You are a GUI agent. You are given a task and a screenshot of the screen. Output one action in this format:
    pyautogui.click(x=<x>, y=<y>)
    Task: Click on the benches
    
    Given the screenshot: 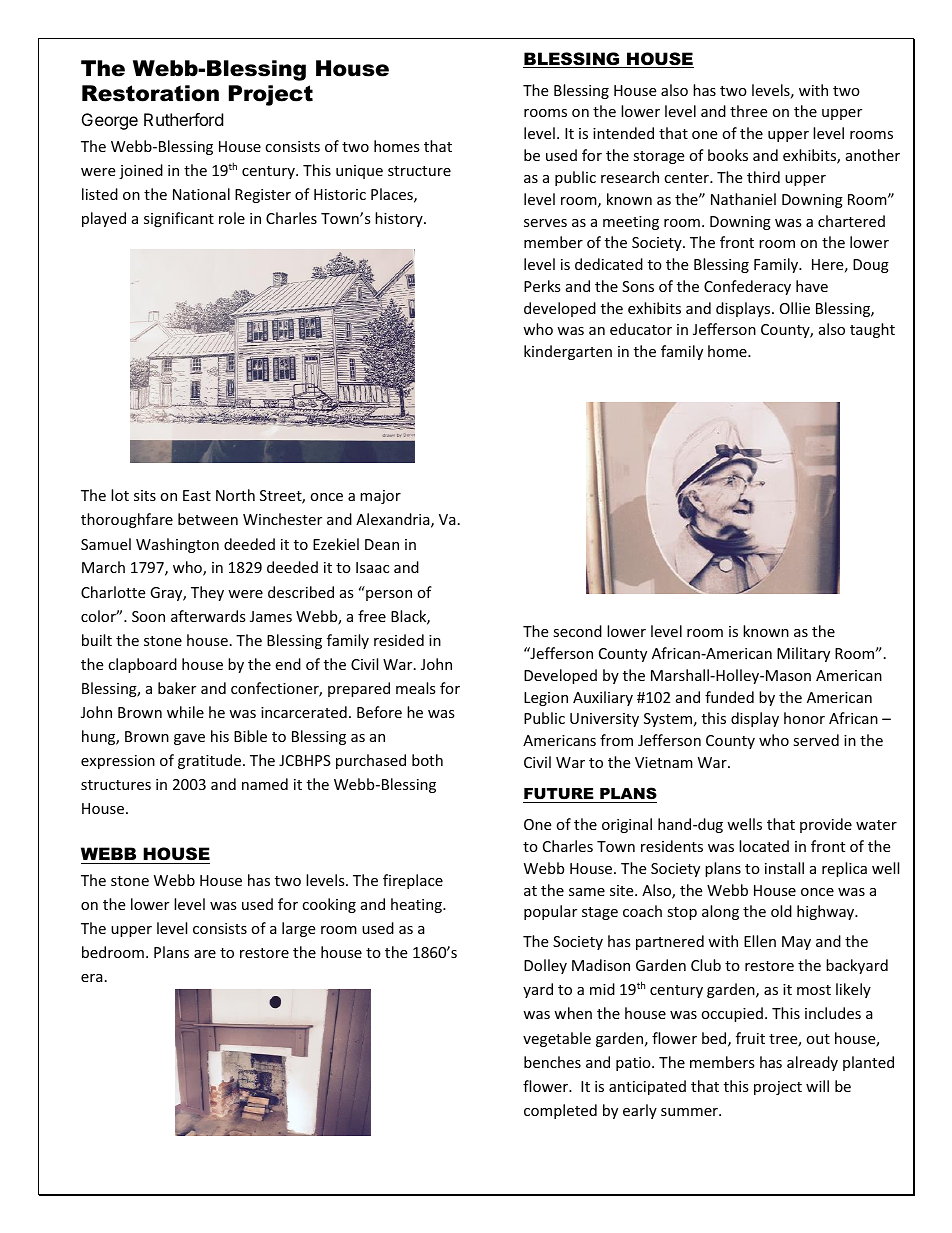 What is the action you would take?
    pyautogui.click(x=552, y=1062)
